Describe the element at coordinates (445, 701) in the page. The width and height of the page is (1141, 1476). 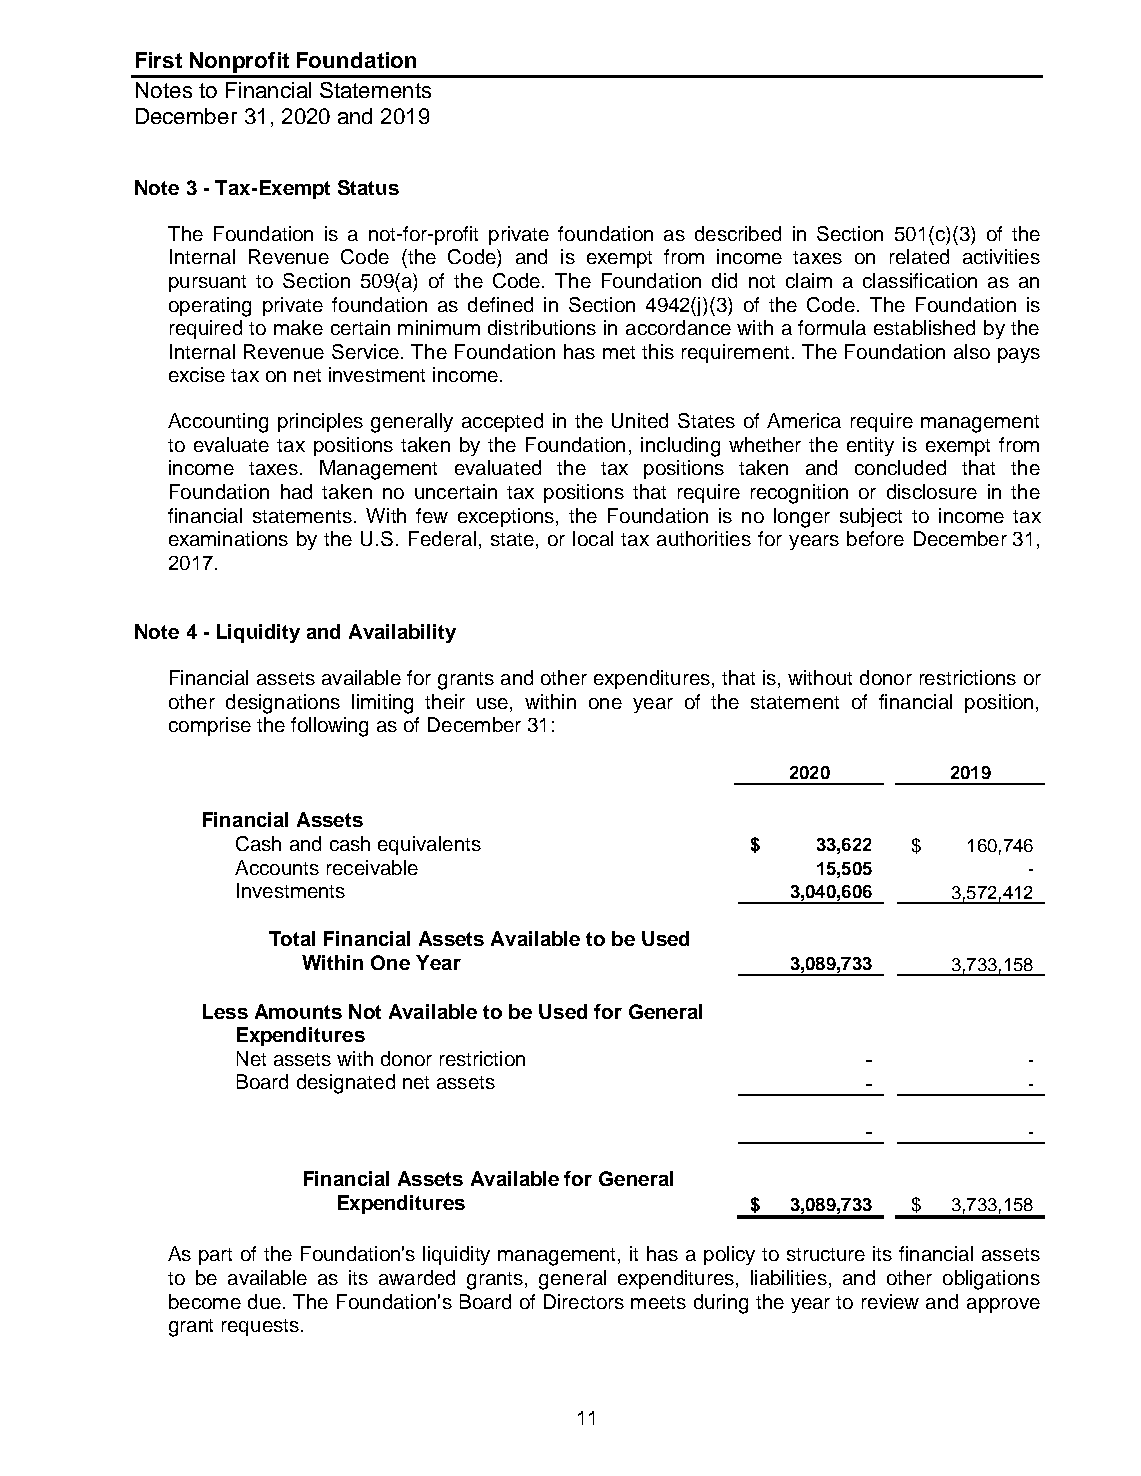
I see `their` at that location.
